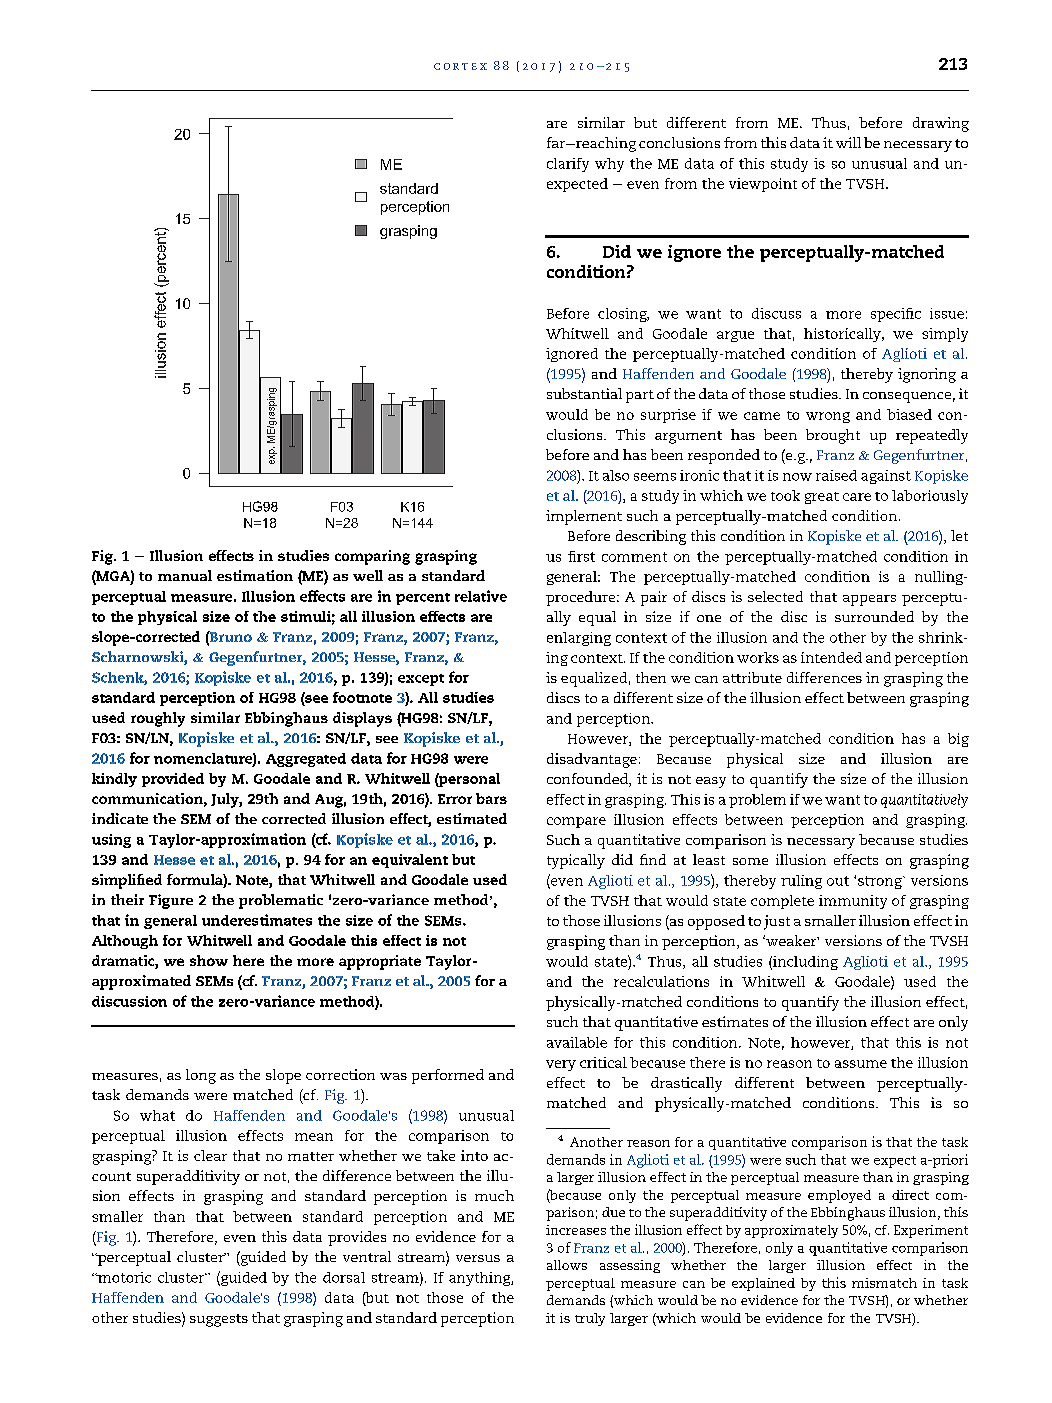 Image resolution: width=1052 pixels, height=1403 pixels. What do you see at coordinates (568, 165) in the document?
I see `clarify` at bounding box center [568, 165].
